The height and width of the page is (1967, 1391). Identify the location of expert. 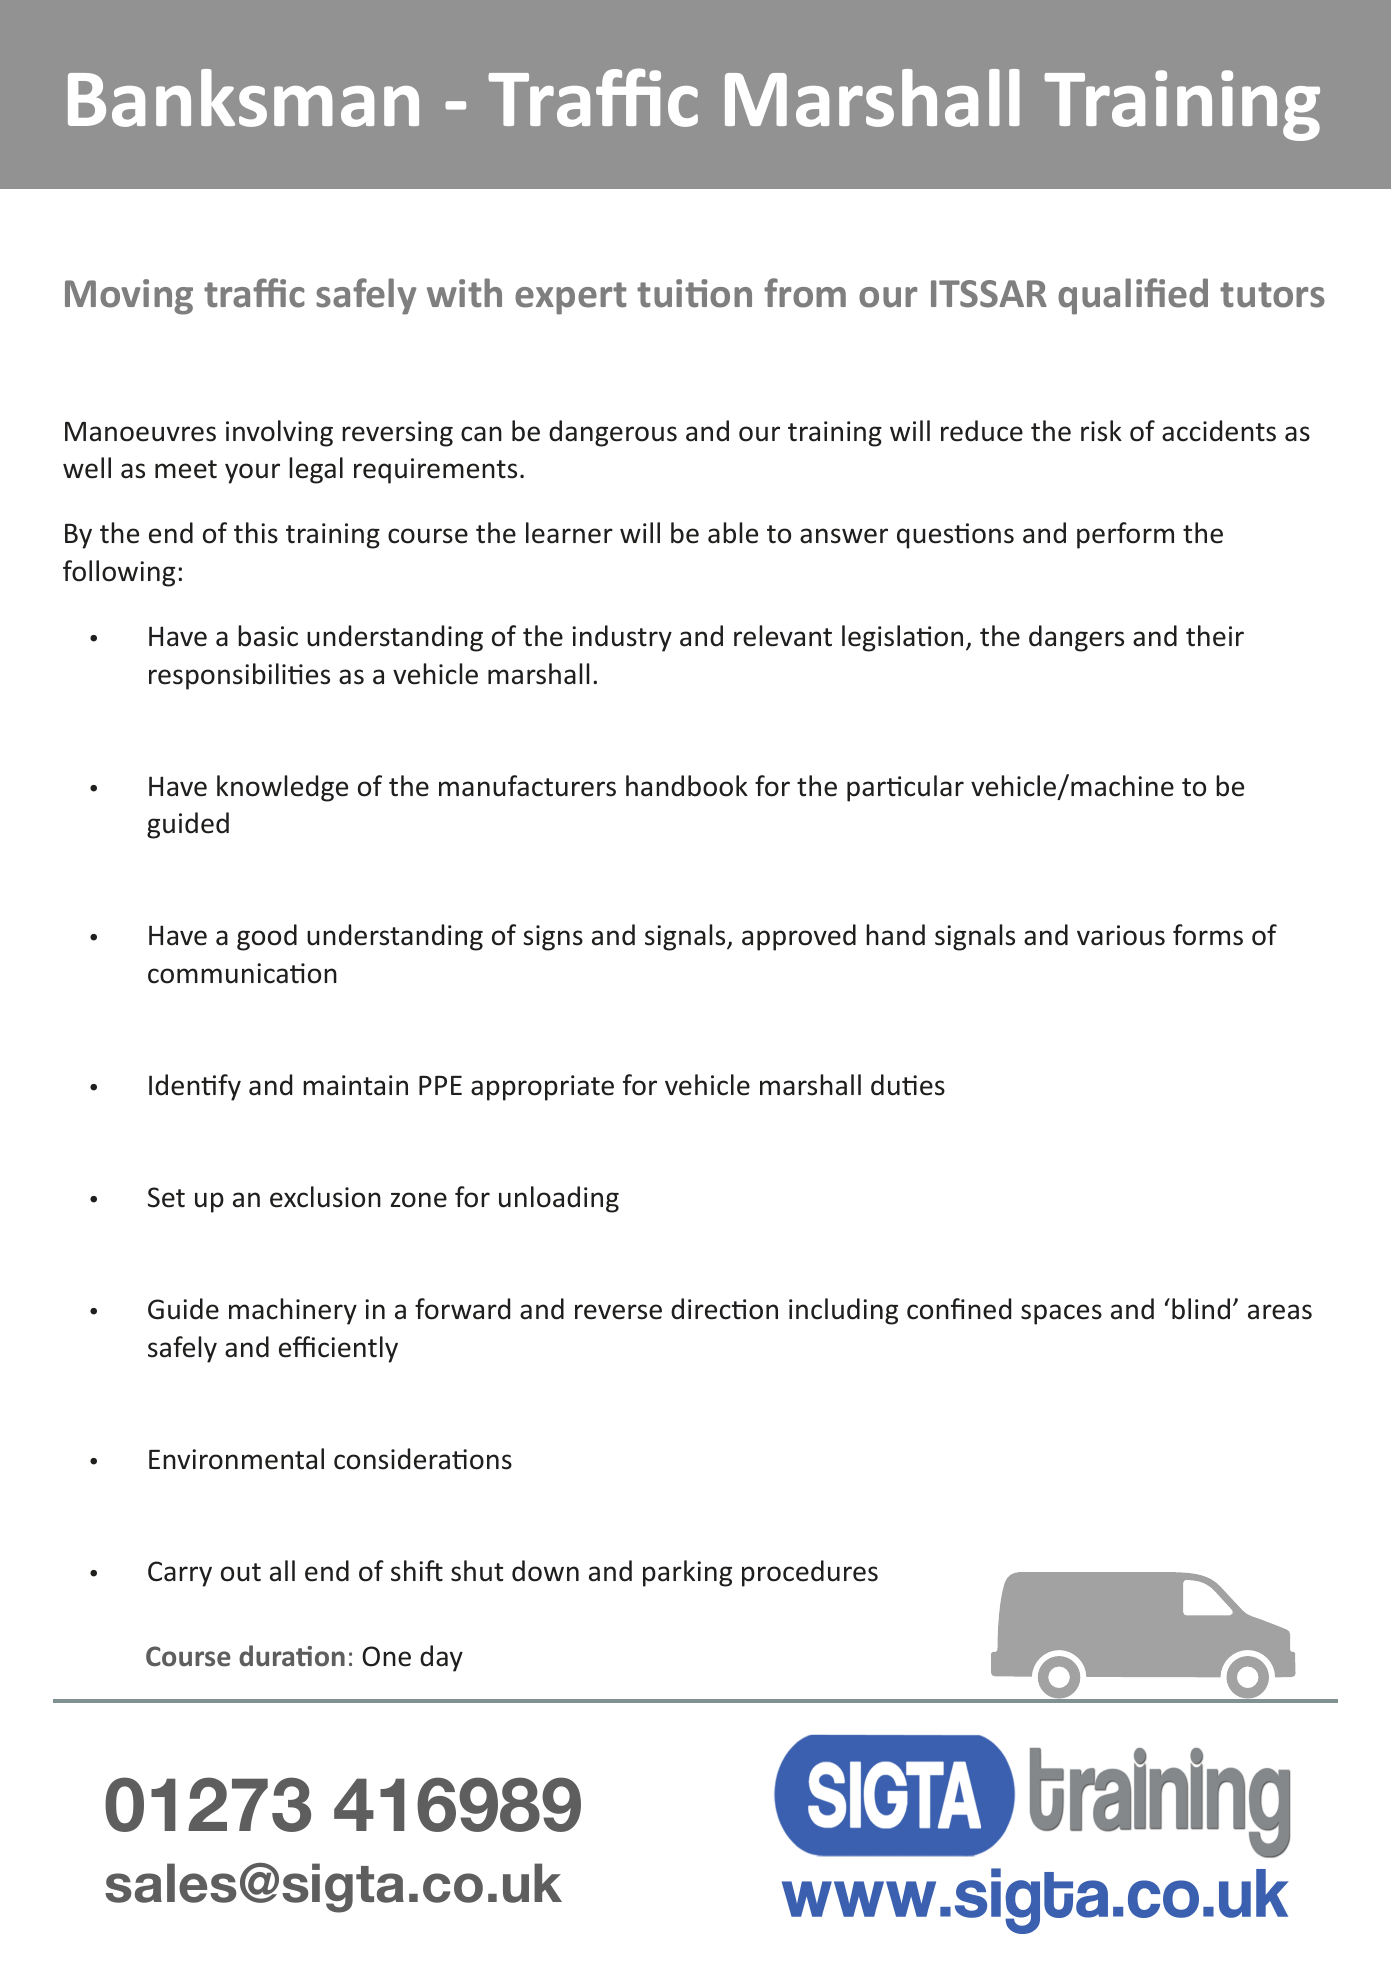
(571, 298).
